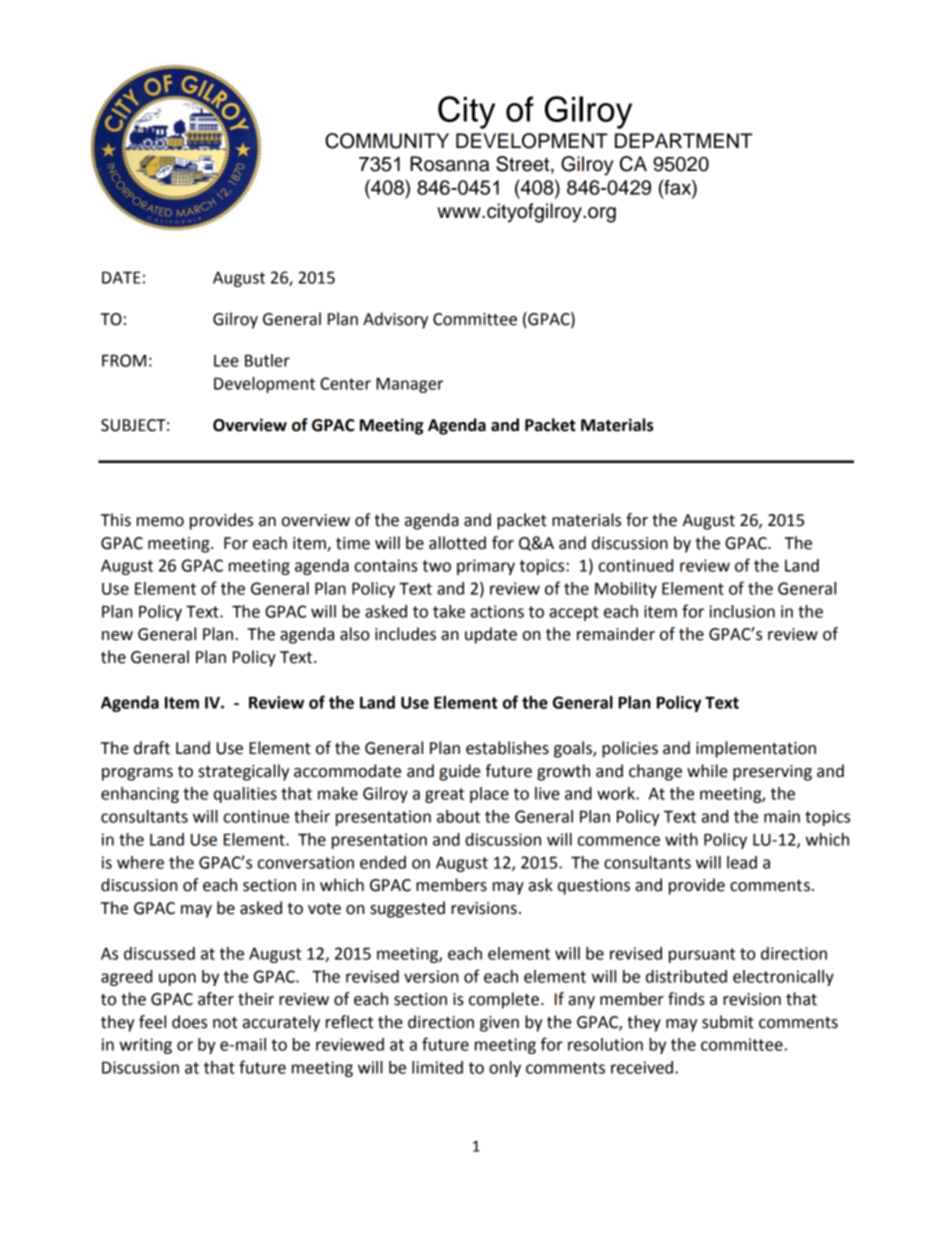 This screenshot has width=952, height=1233. Describe the element at coordinates (140, 862) in the screenshot. I see `where` at that location.
